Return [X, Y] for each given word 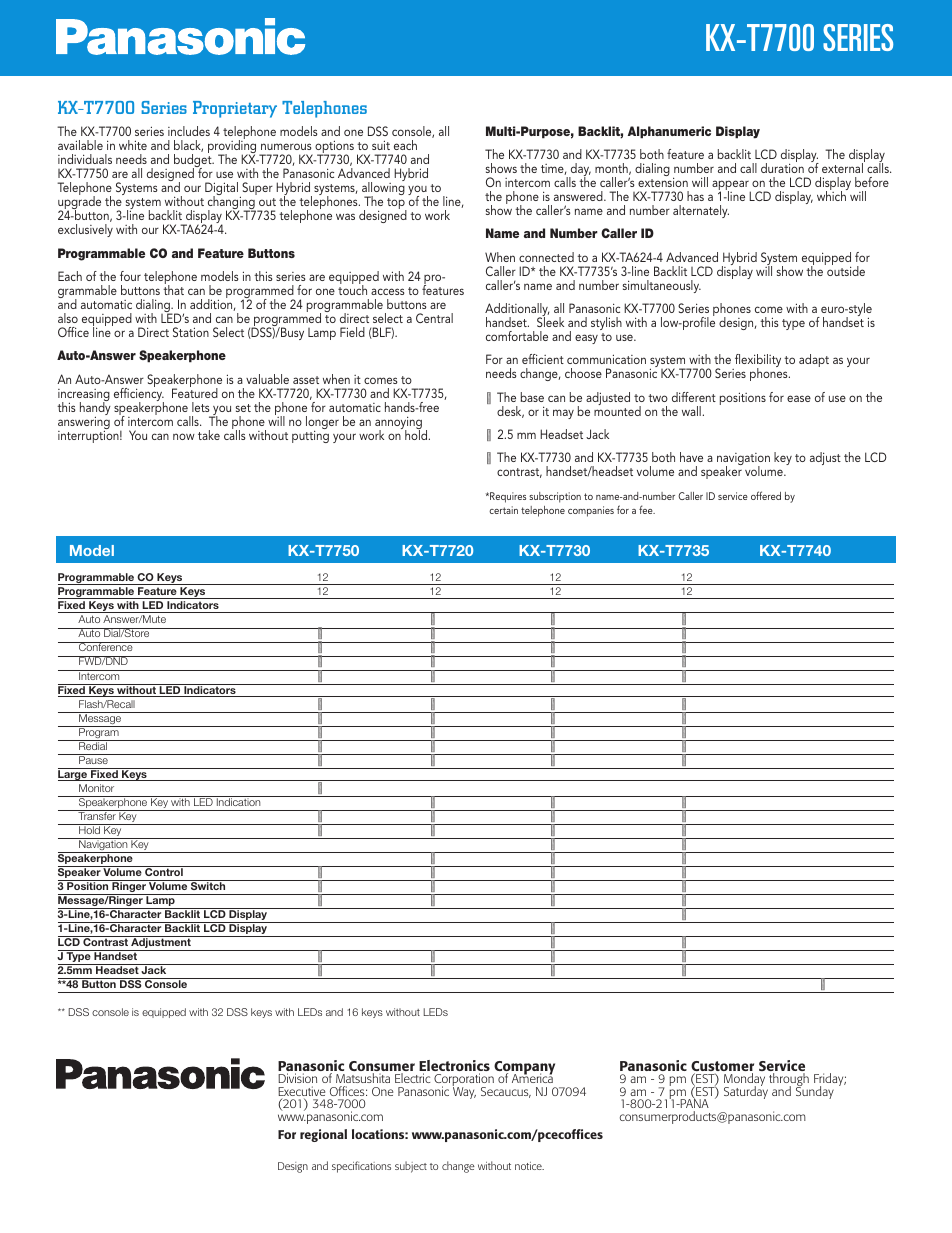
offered [766, 495]
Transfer [97, 815]
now [184, 436]
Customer [722, 1067]
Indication [238, 801]
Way [464, 1092]
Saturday [746, 1091]
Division [297, 1078]
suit [381, 145]
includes [189, 131]
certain [503, 510]
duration [782, 167]
